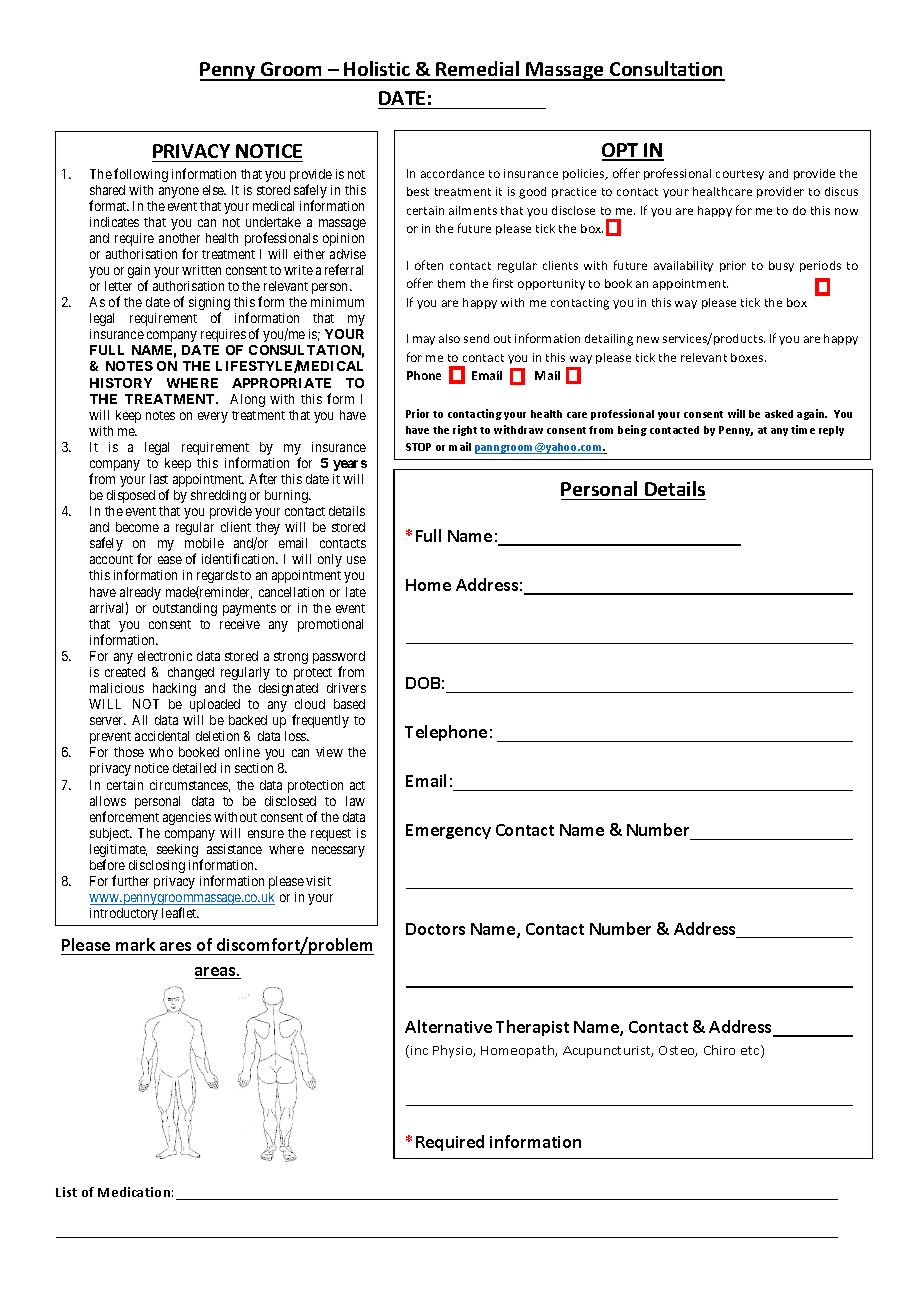  What do you see at coordinates (175, 946) in the screenshot?
I see `ares` at bounding box center [175, 946].
